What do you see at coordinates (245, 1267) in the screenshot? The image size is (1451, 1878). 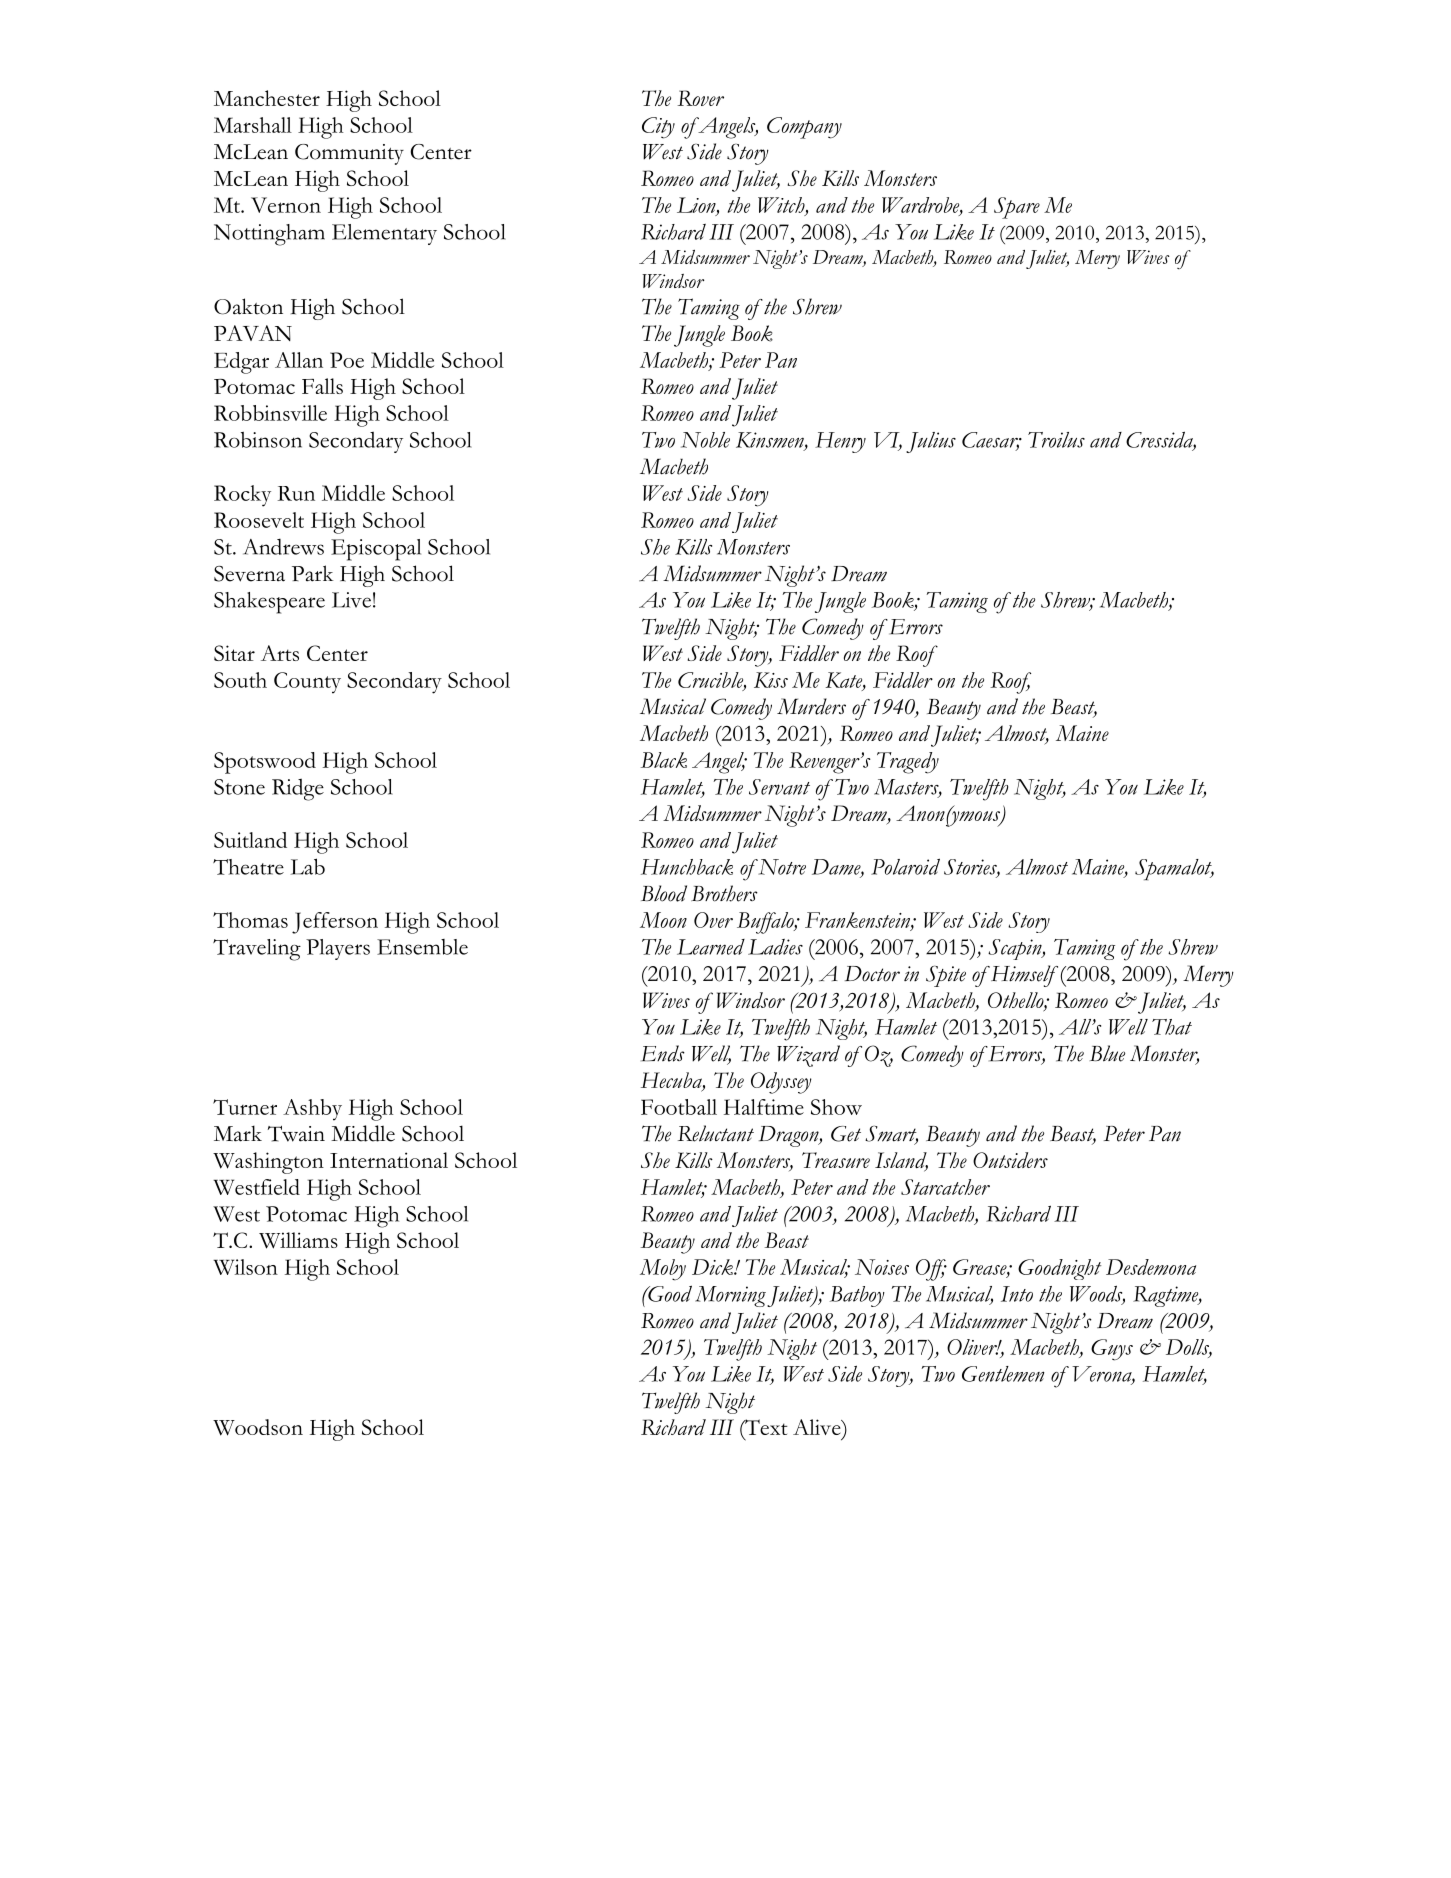 I see `Wilson` at bounding box center [245, 1267].
